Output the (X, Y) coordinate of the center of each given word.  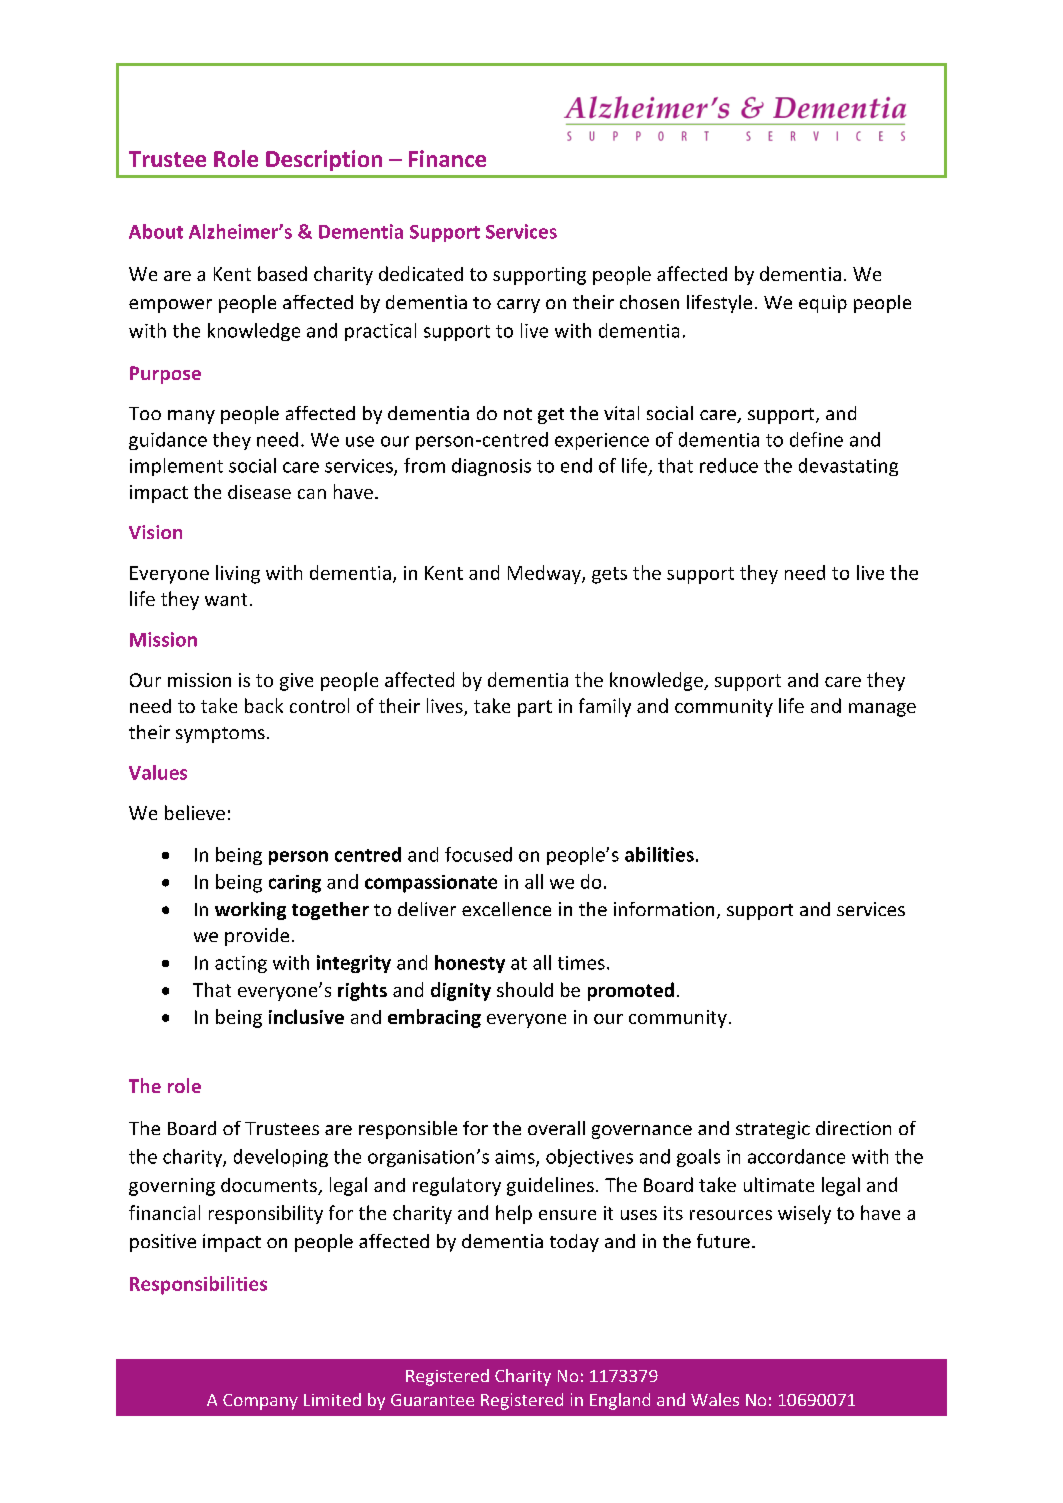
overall (556, 1128)
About (156, 231)
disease (259, 492)
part (535, 708)
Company (260, 1402)
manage (882, 710)
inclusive (306, 1016)
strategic (773, 1130)
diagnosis (491, 467)
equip (823, 304)
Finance (447, 158)
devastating (848, 467)
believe (195, 812)
